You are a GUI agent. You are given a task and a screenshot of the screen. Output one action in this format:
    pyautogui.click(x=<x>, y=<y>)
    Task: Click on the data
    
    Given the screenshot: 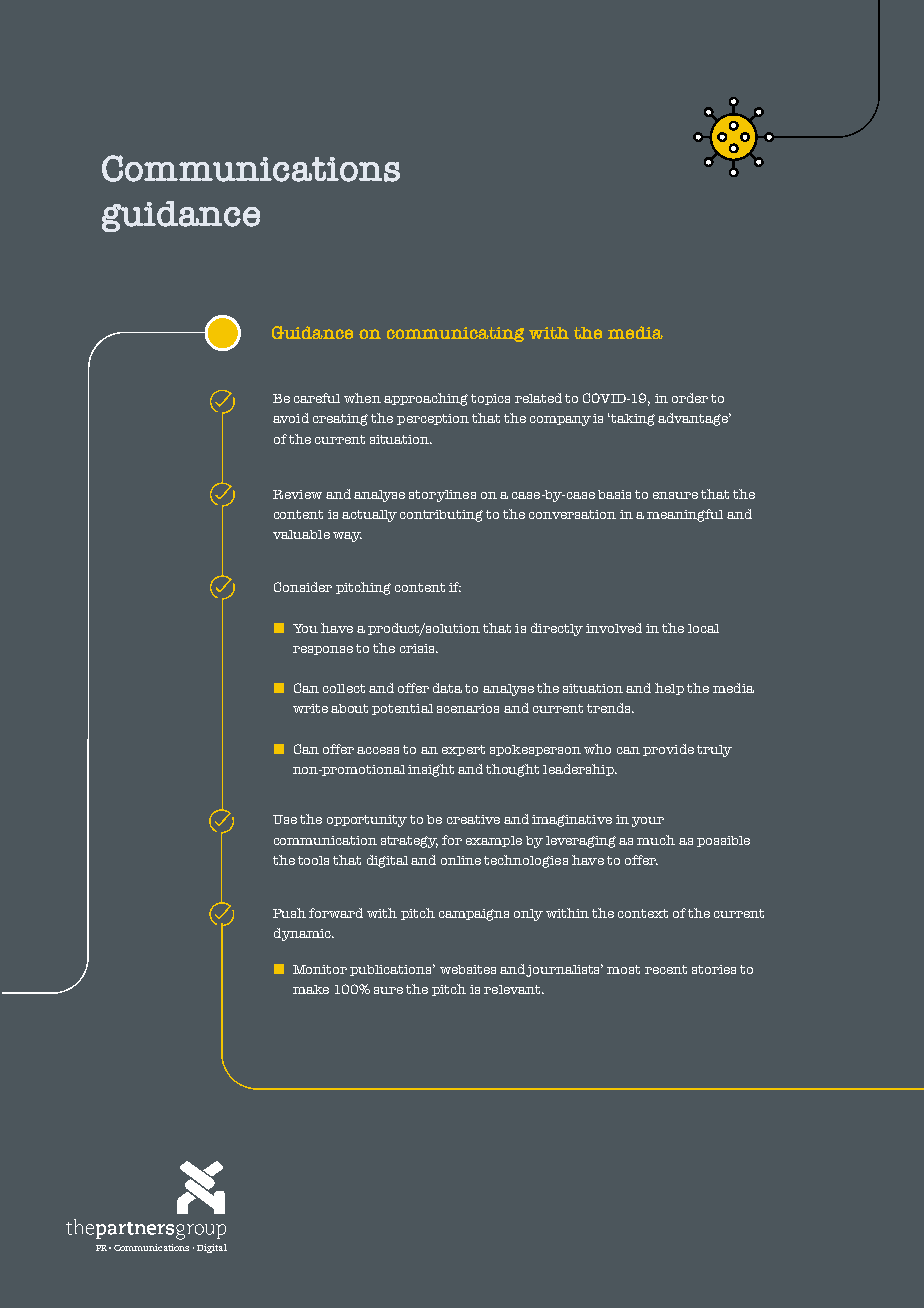 What is the action you would take?
    pyautogui.click(x=447, y=688)
